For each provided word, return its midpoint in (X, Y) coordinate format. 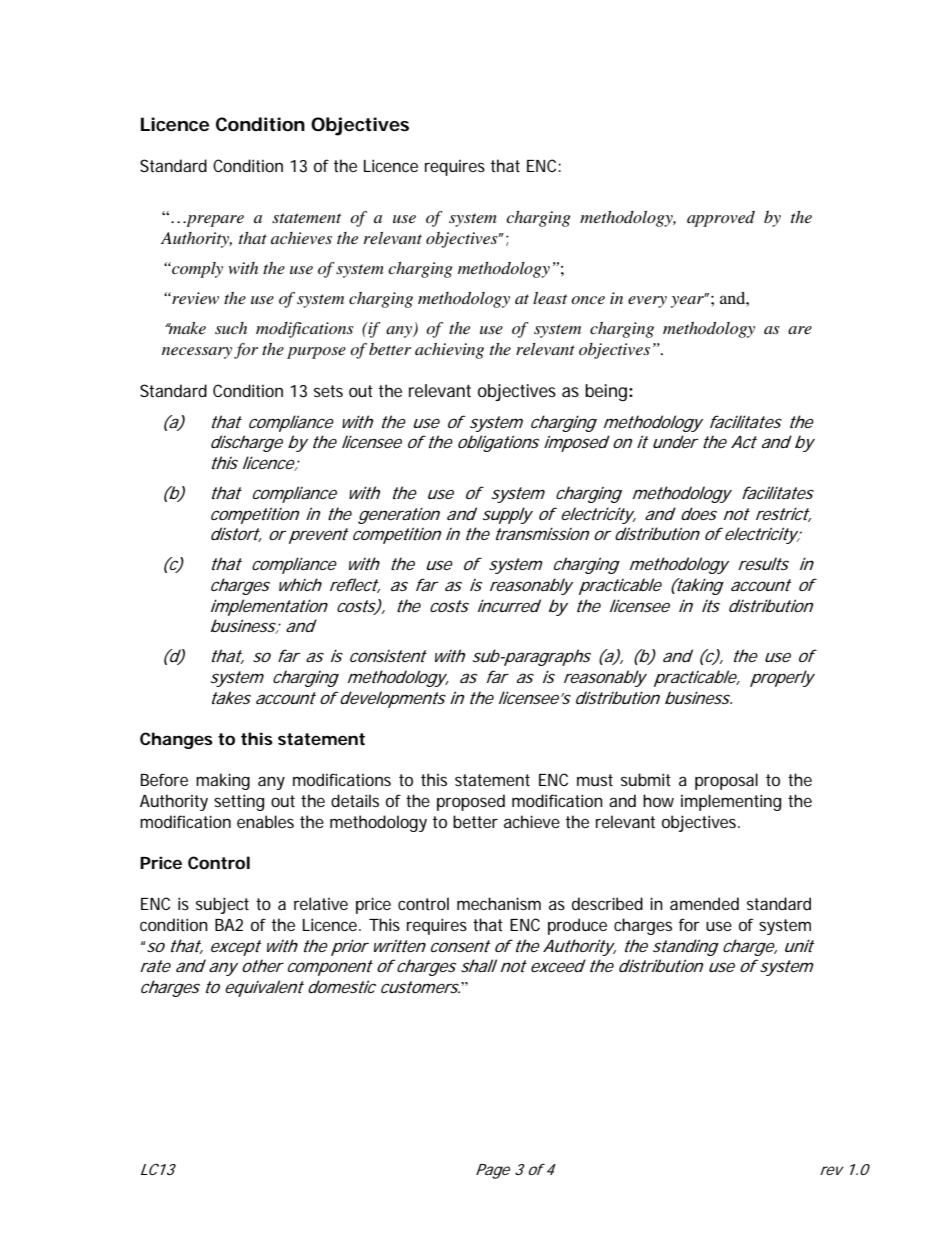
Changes (176, 740)
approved (721, 219)
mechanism (499, 903)
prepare (214, 221)
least (550, 298)
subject (222, 905)
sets (328, 391)
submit (646, 779)
